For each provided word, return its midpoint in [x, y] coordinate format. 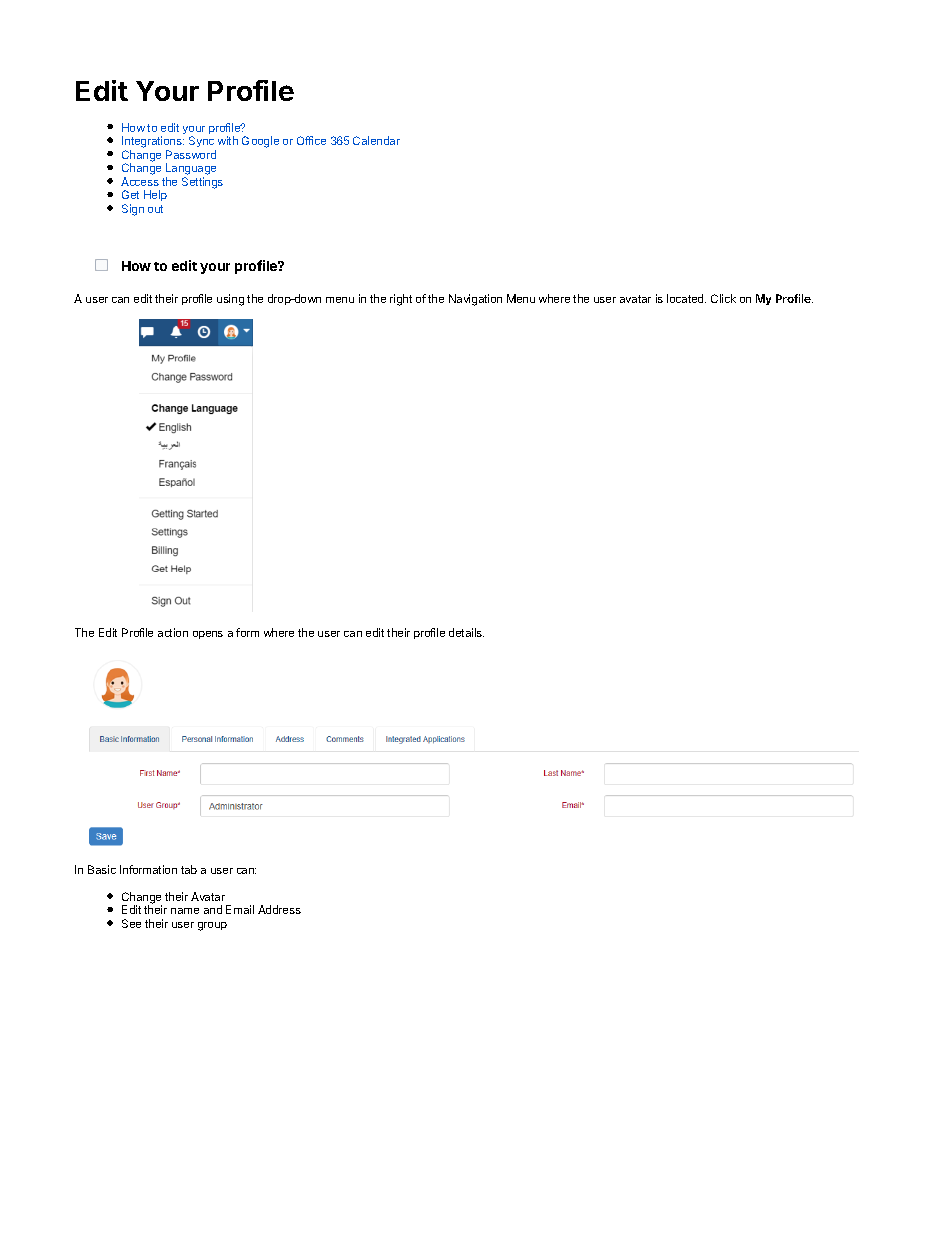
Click [723, 298]
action [173, 632]
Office [311, 140]
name [185, 911]
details [466, 632]
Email [240, 909]
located [686, 298]
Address [279, 909]
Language [191, 170]
